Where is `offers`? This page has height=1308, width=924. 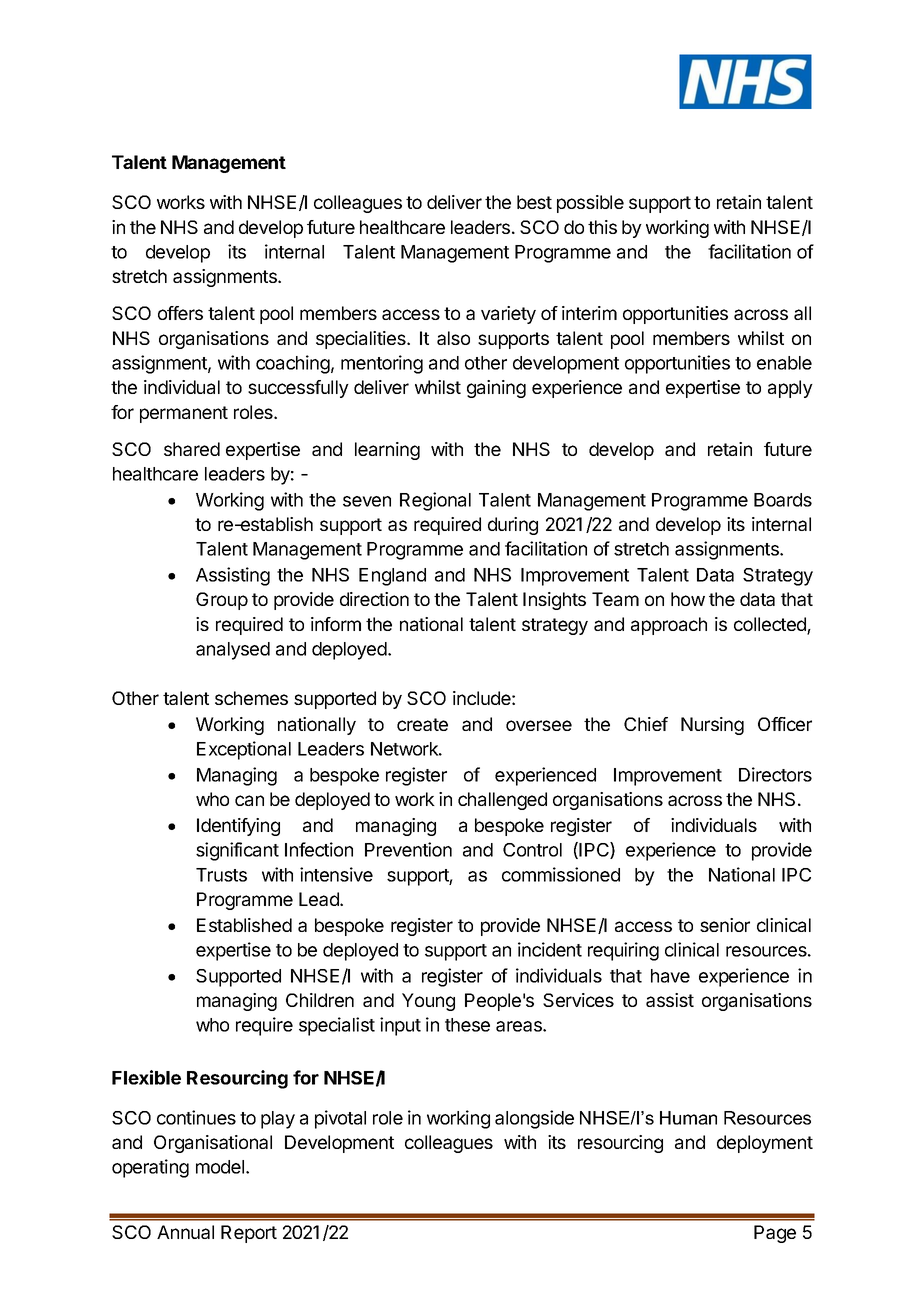 offers is located at coordinates (180, 313).
